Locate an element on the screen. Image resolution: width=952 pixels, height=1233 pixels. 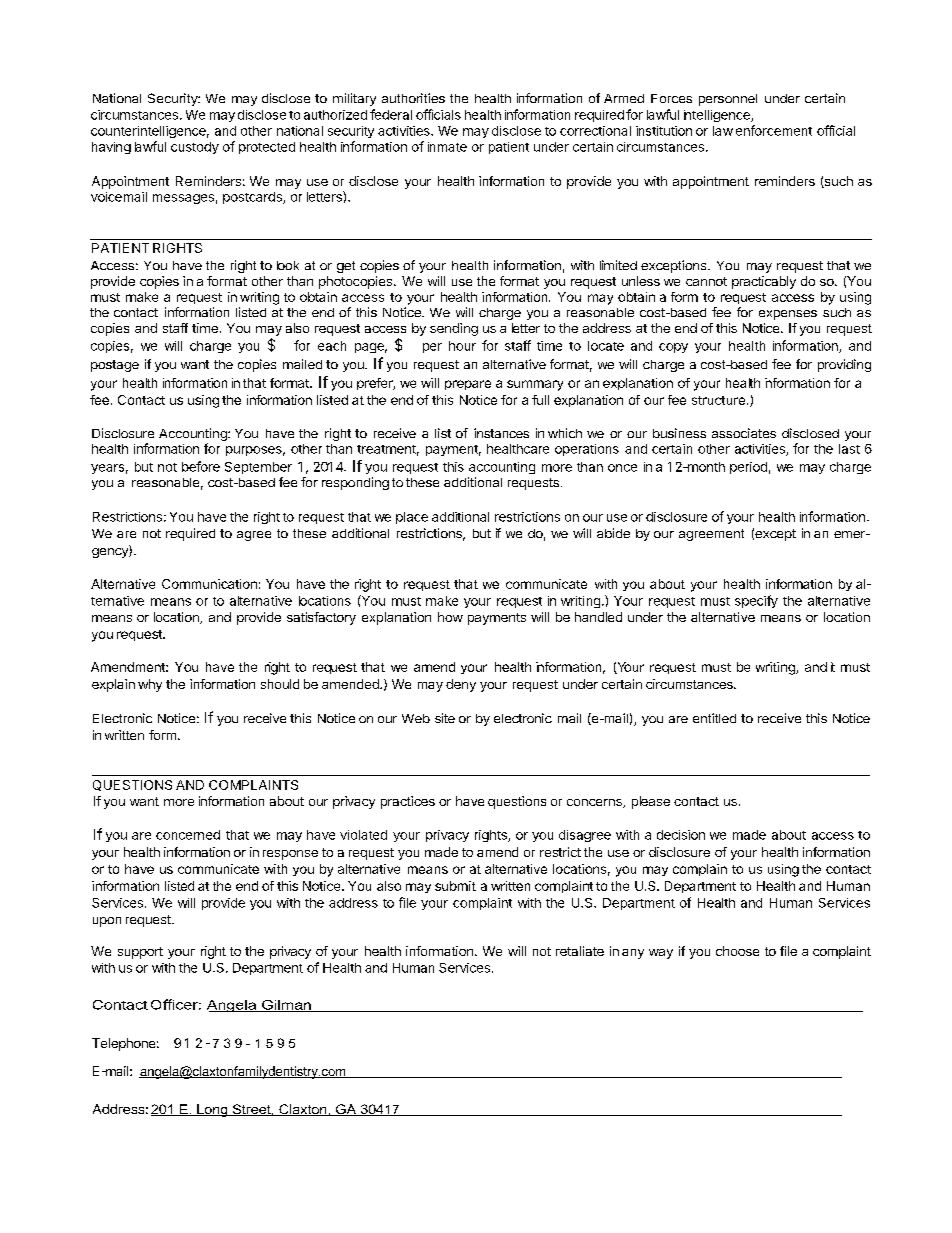
Long is located at coordinates (212, 1110).
